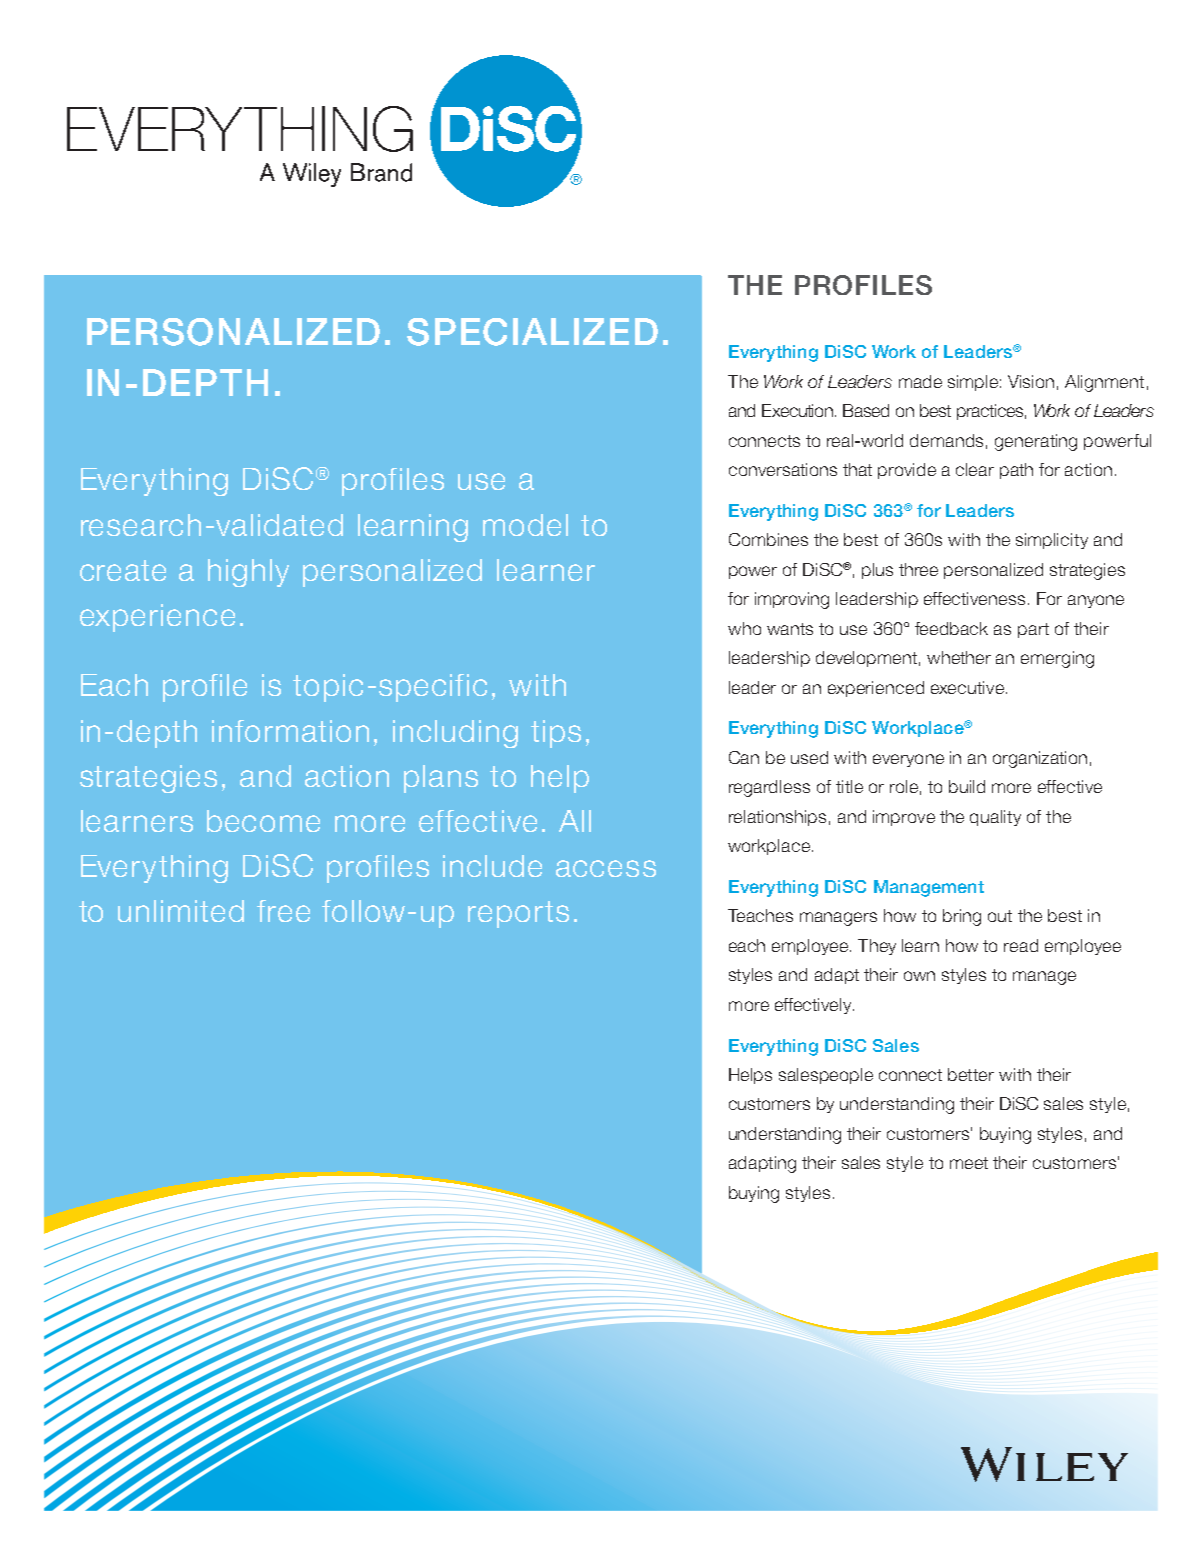 The image size is (1202, 1555). Describe the element at coordinates (181, 911) in the document. I see `unlimited` at that location.
